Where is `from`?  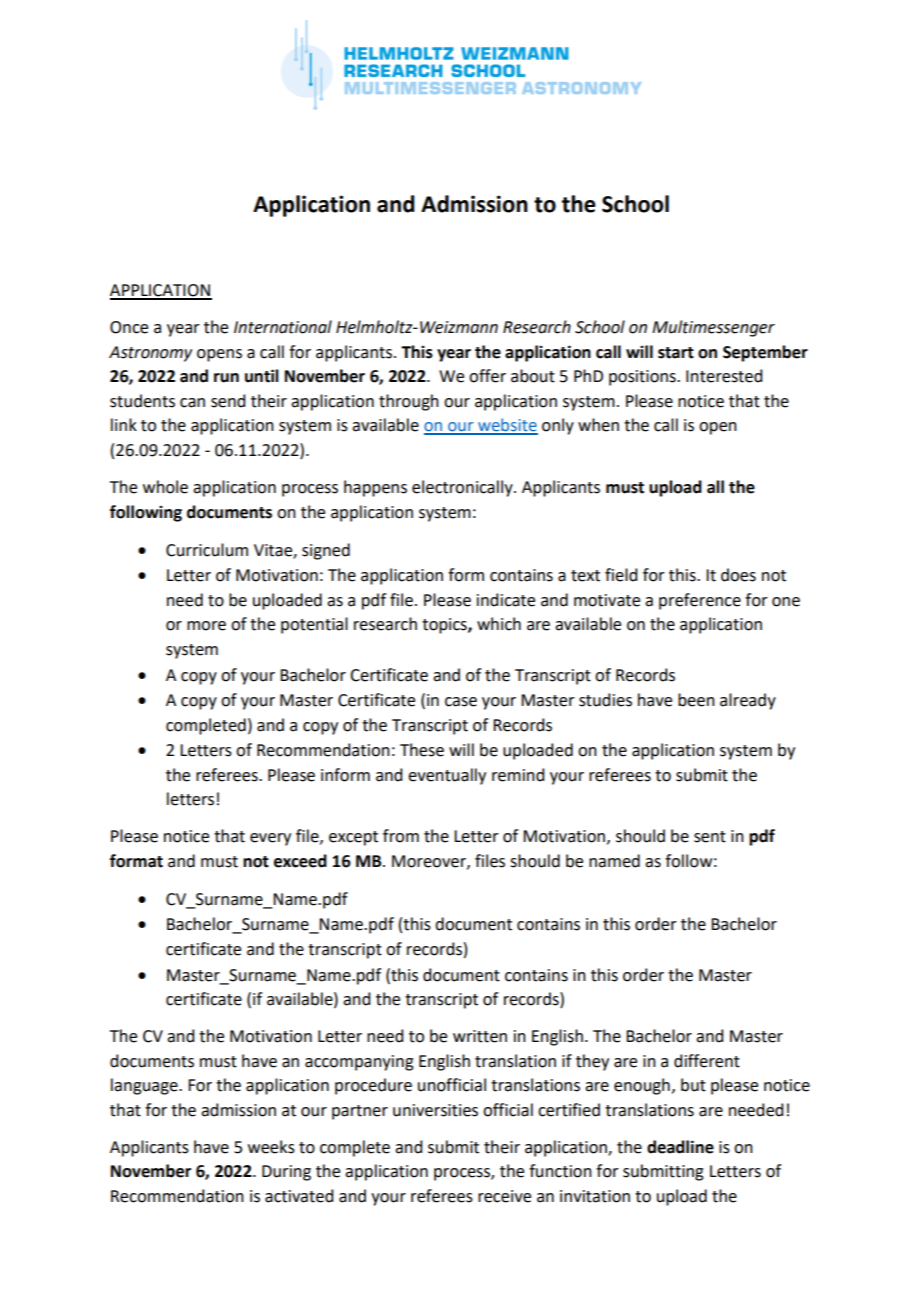 from is located at coordinates (401, 836).
